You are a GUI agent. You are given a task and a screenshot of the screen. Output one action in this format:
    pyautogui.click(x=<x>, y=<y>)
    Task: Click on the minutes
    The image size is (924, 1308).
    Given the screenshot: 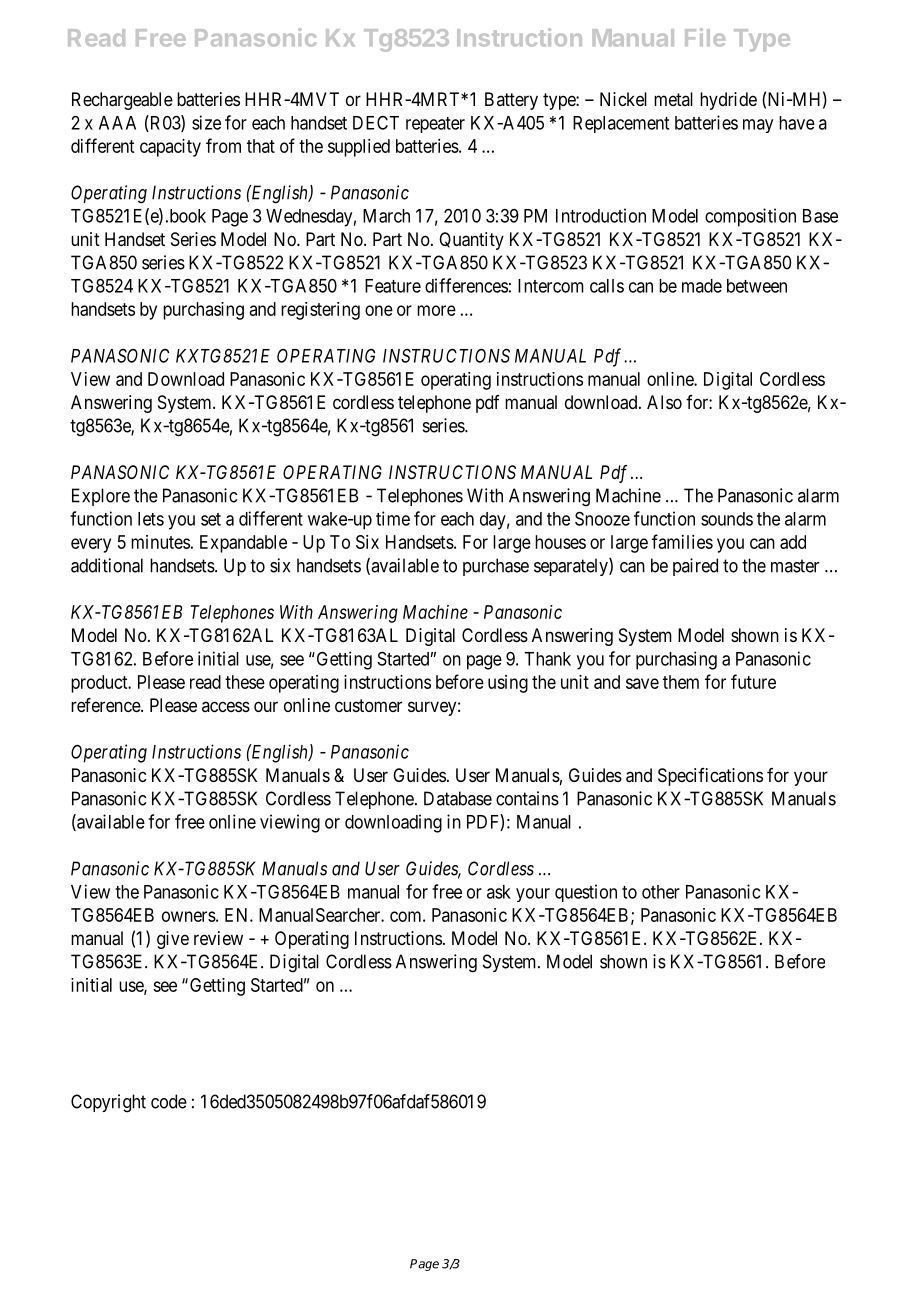 What is the action you would take?
    pyautogui.click(x=160, y=542)
